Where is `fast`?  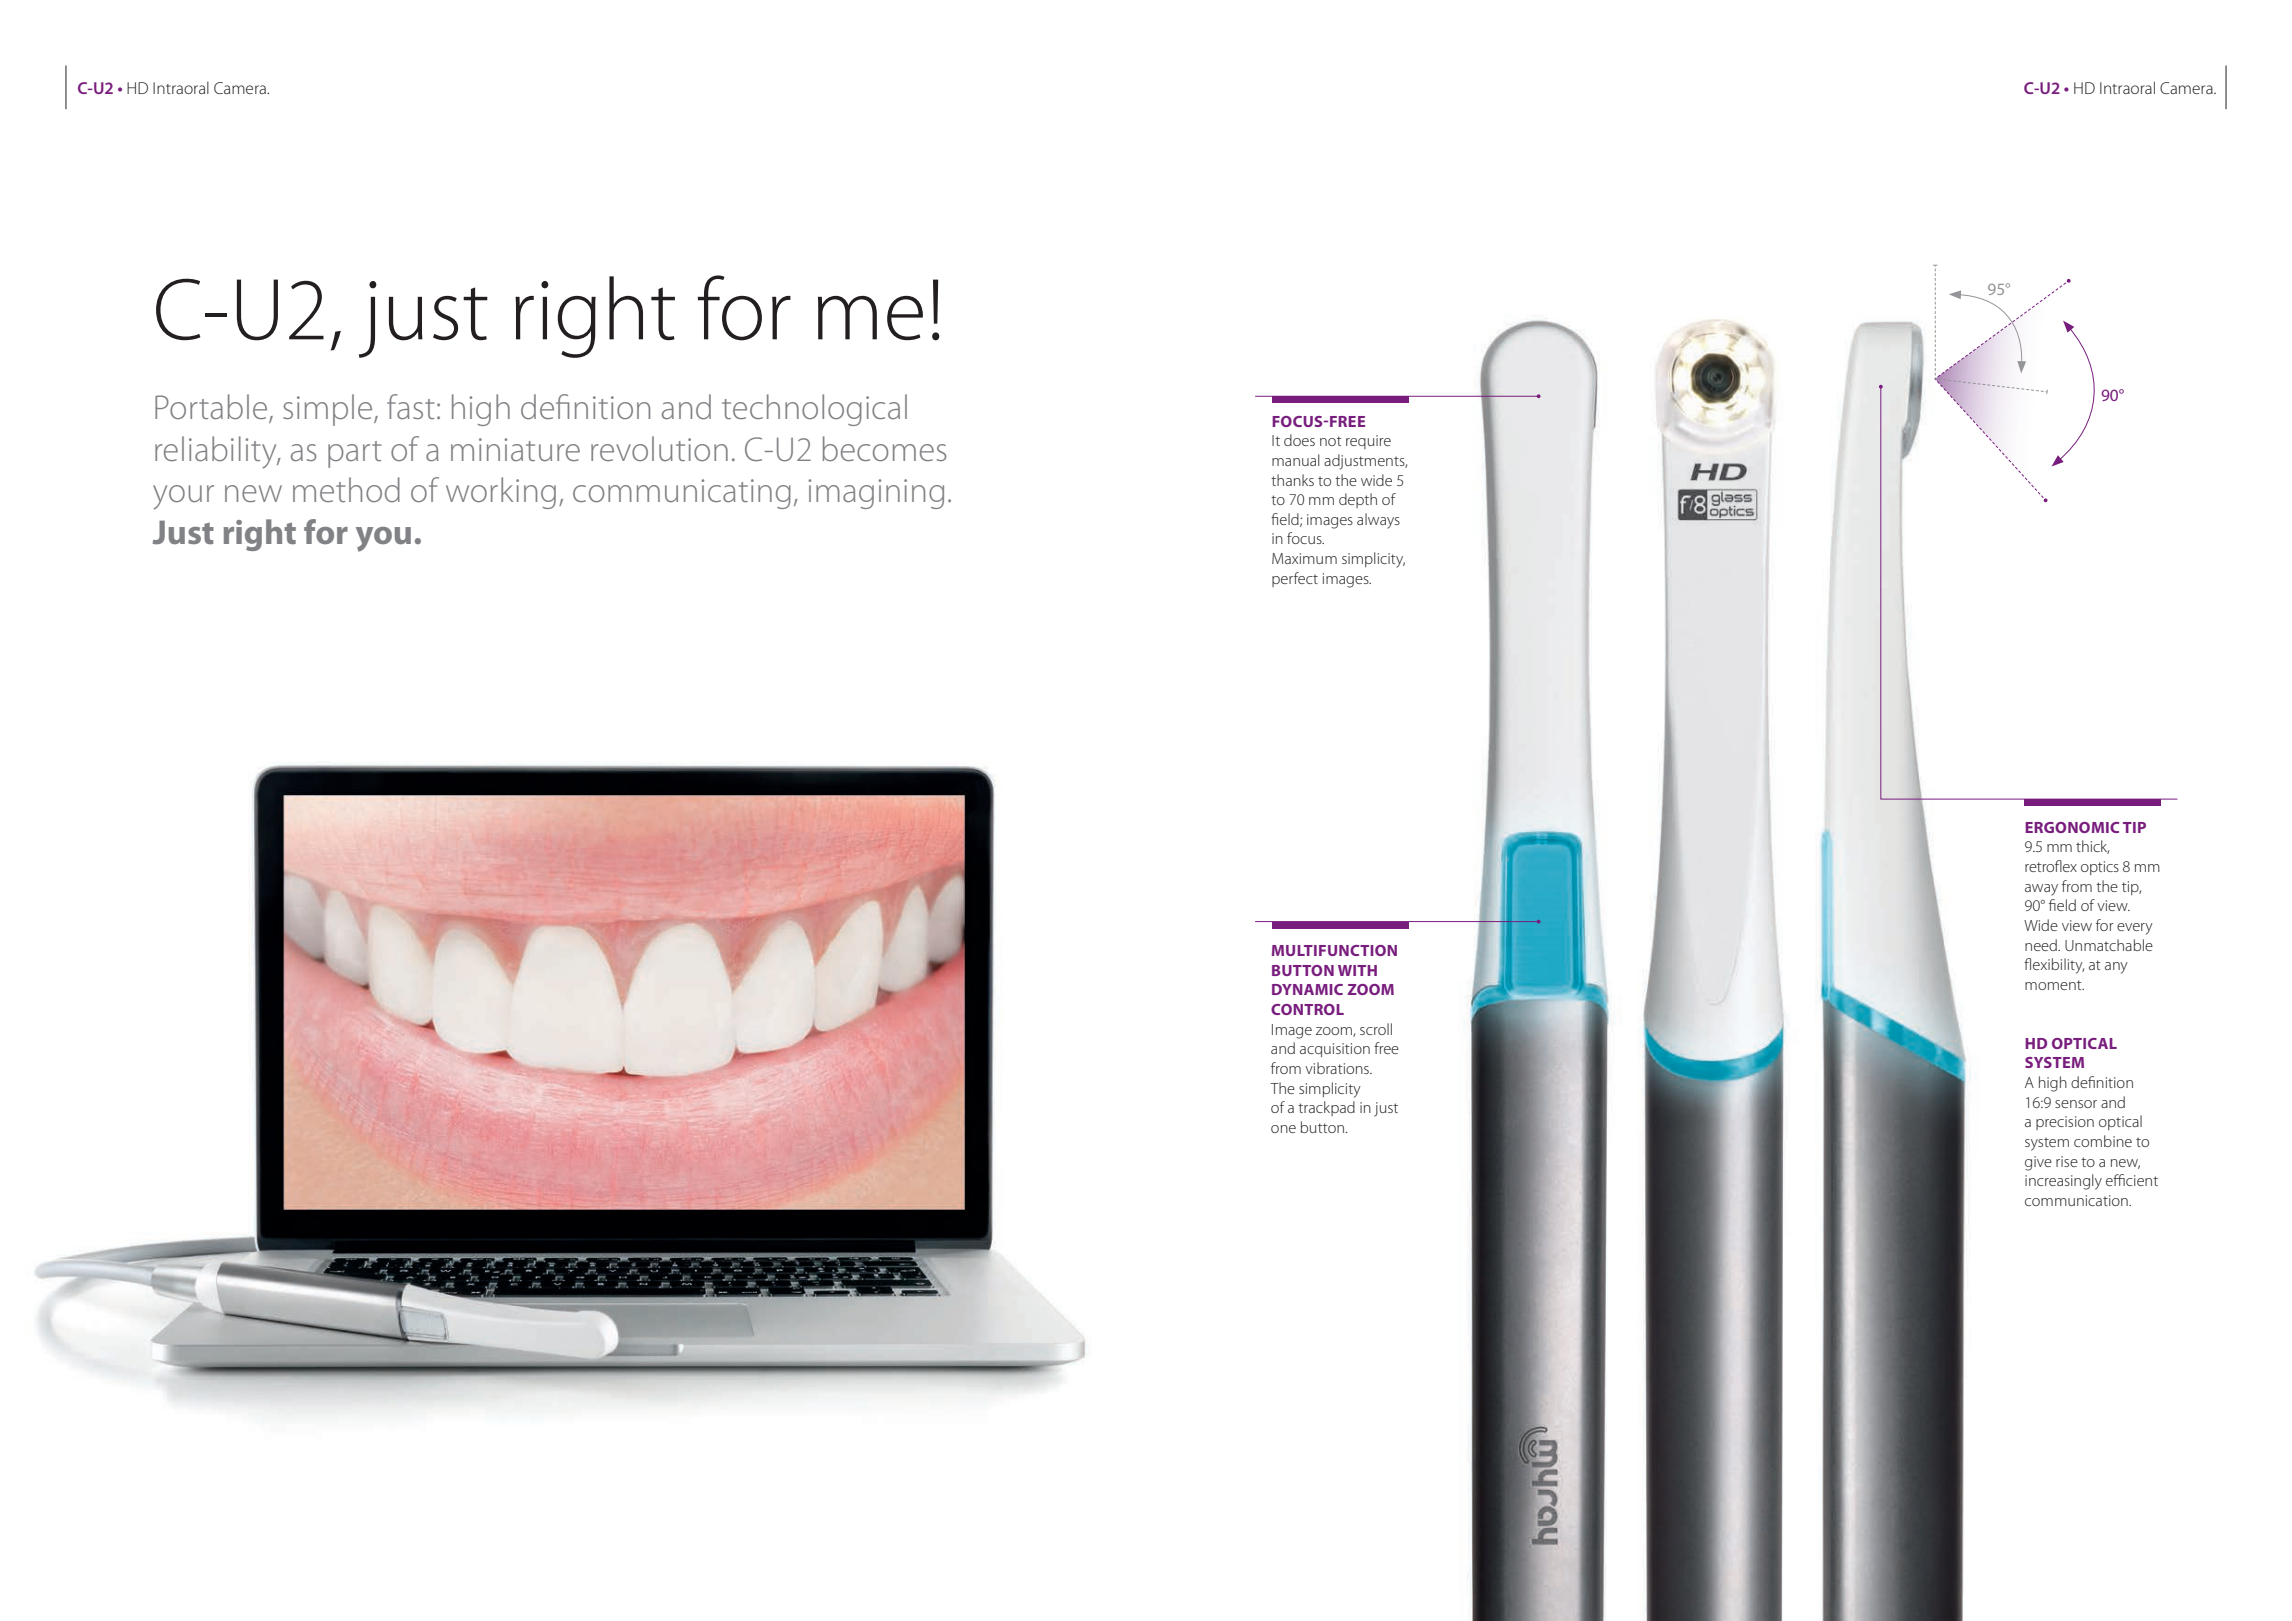
fast is located at coordinates (411, 406).
